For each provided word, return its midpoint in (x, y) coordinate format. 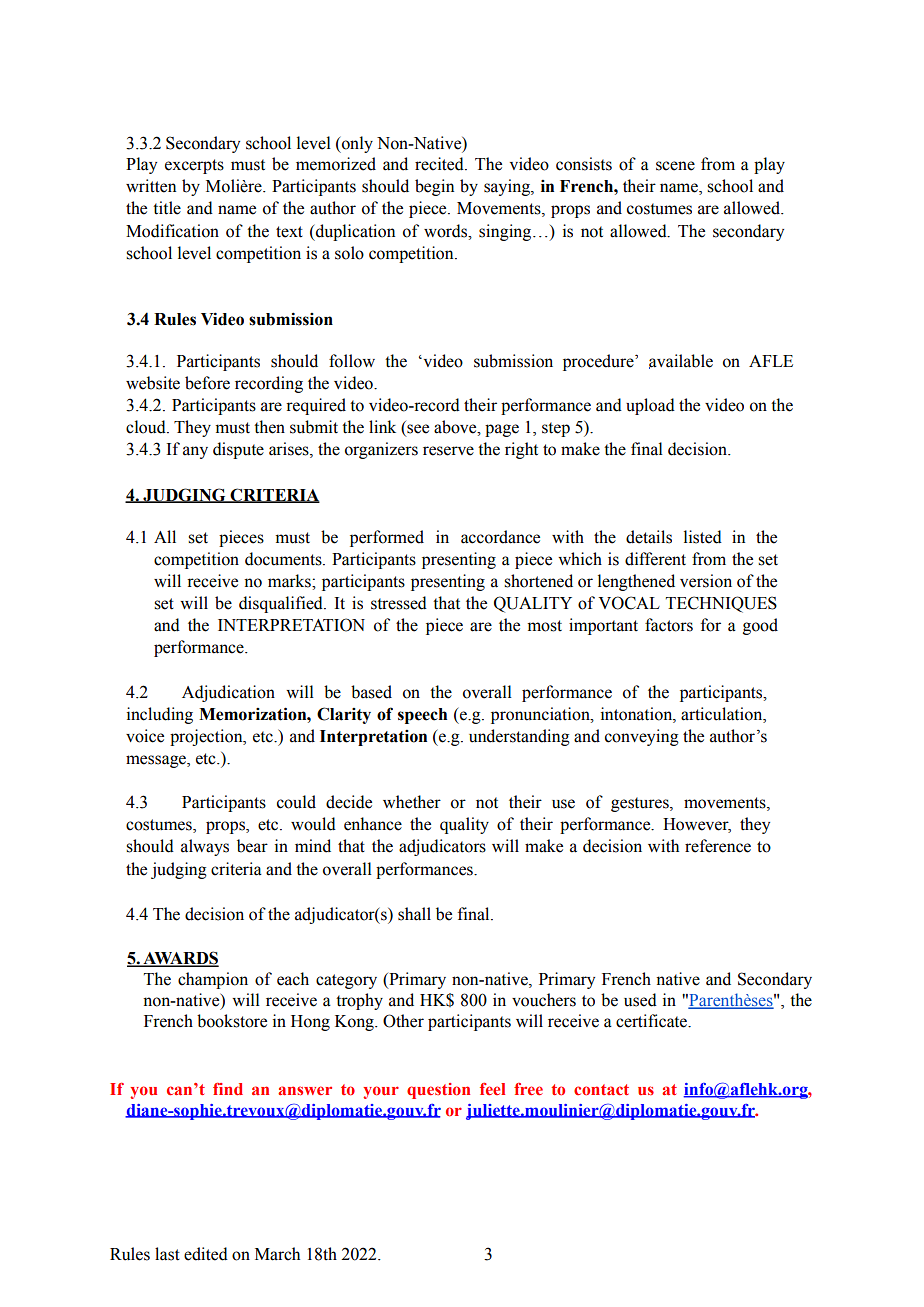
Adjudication (228, 693)
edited (206, 1254)
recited (440, 164)
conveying (642, 737)
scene (675, 166)
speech (422, 716)
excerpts (194, 166)
